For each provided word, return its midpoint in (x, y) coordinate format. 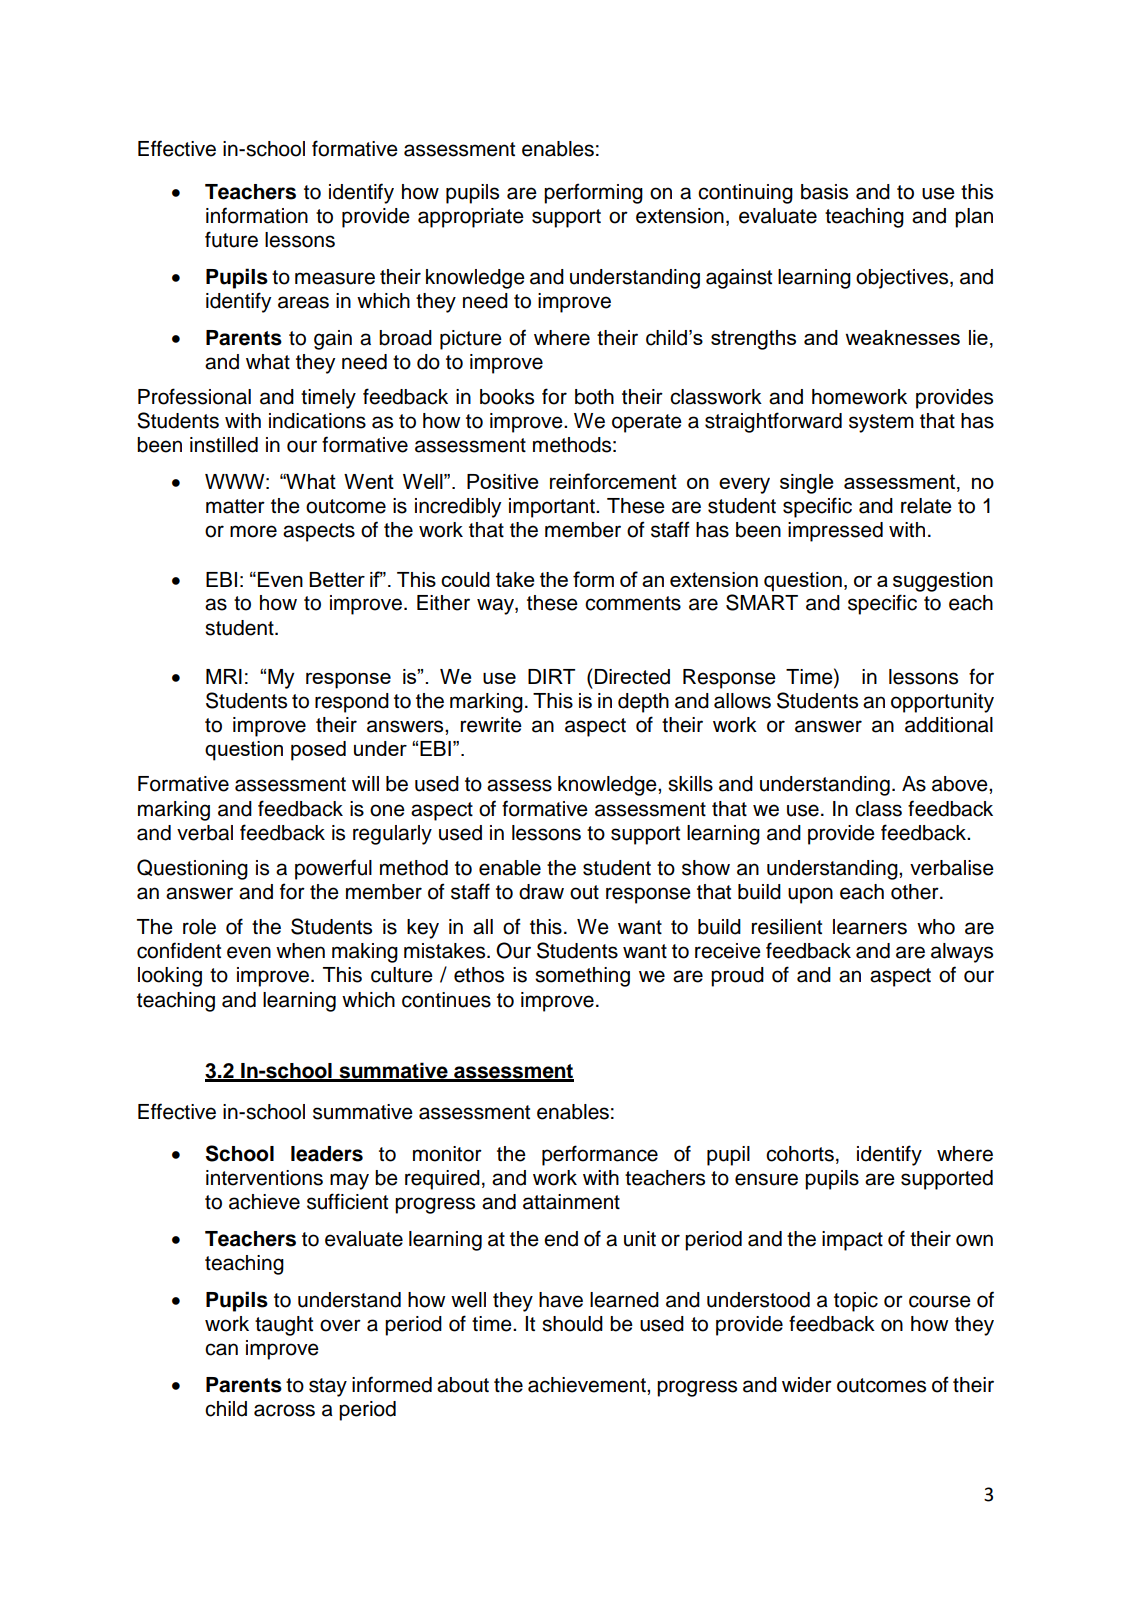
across (284, 1410)
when (300, 951)
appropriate (471, 218)
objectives (903, 279)
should (572, 1324)
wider (807, 1385)
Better (337, 579)
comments (633, 603)
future (231, 239)
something (582, 977)
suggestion (943, 582)
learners (870, 927)
